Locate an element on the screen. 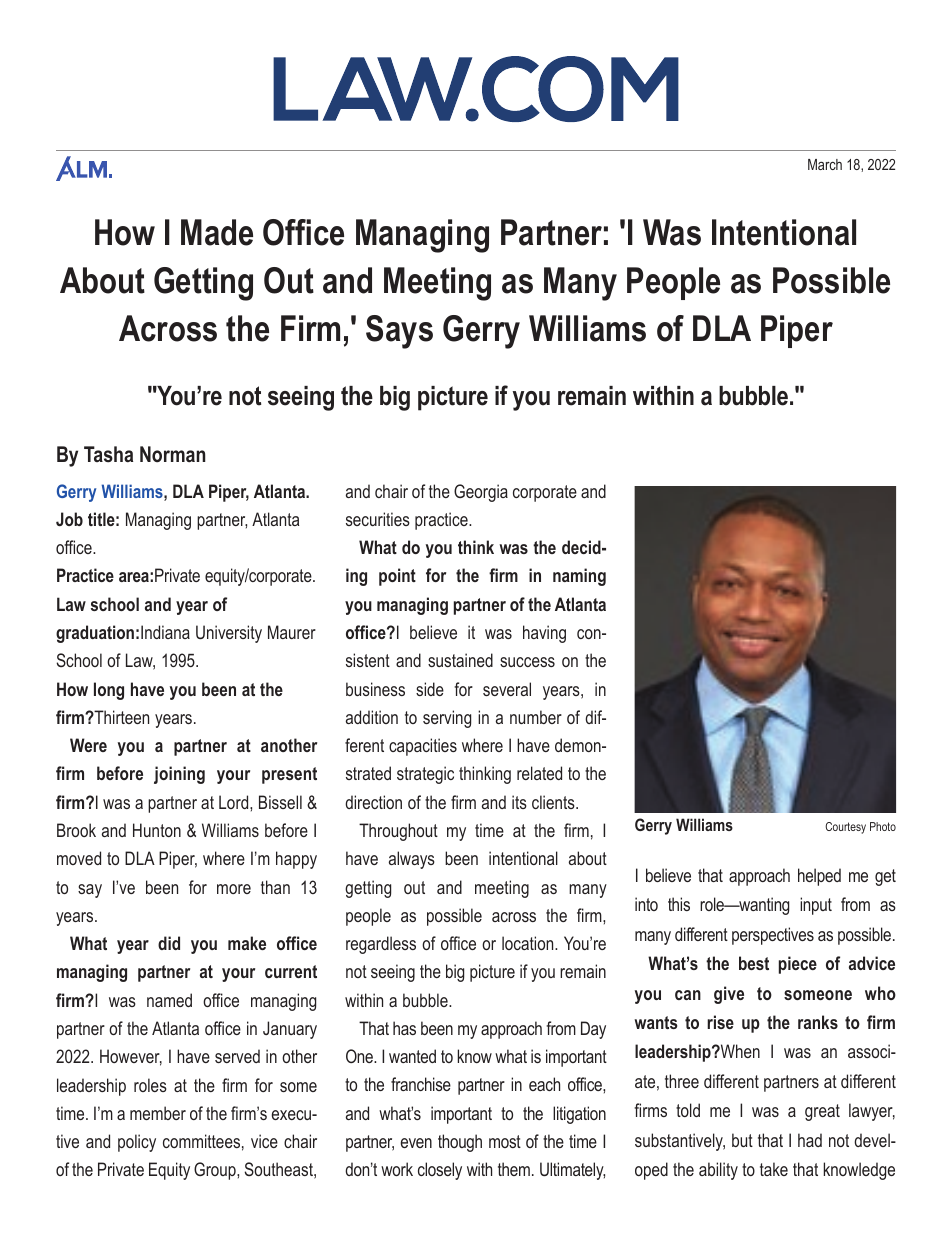  policy is located at coordinates (137, 1143).
